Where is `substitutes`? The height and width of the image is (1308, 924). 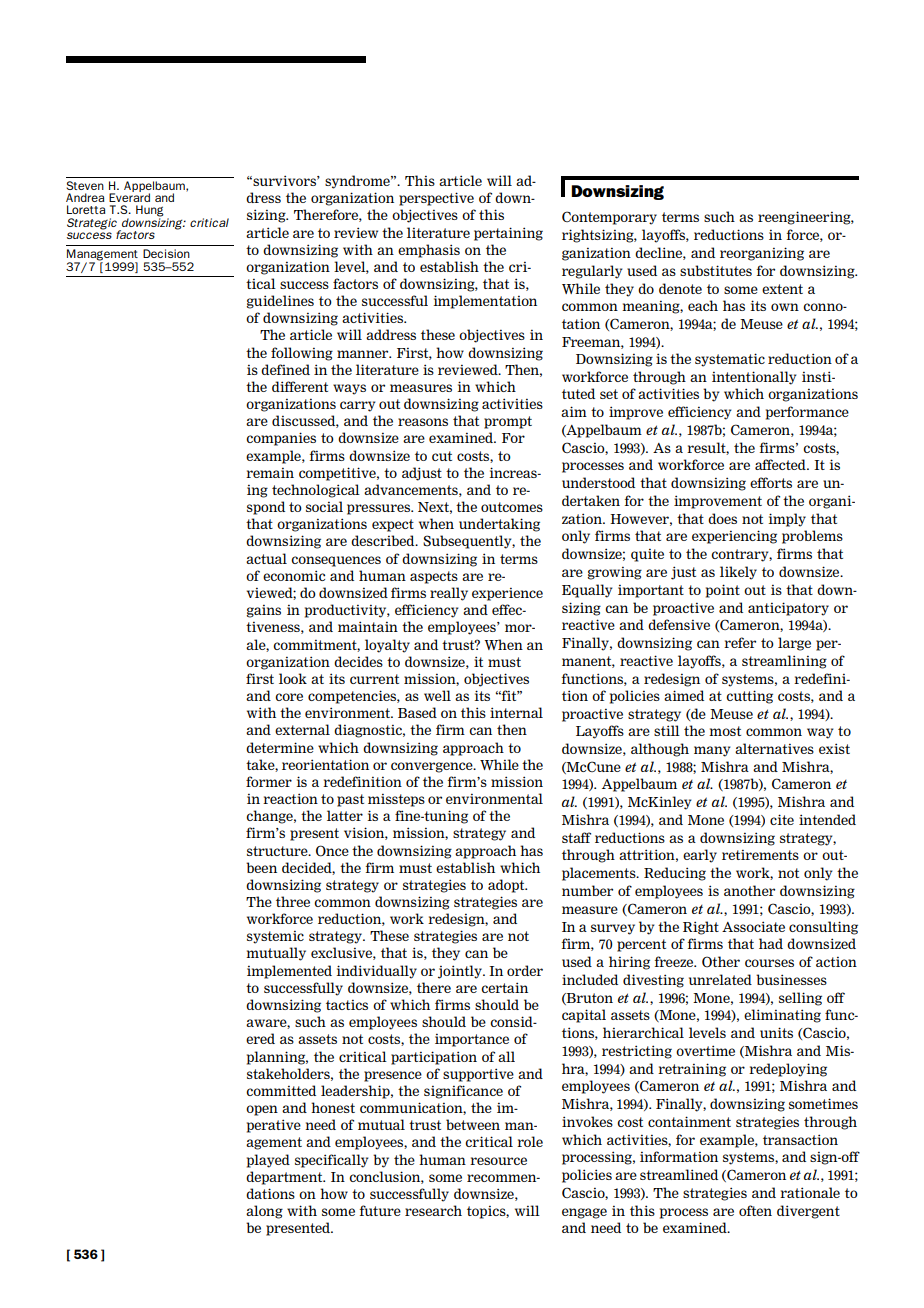 substitutes is located at coordinates (716, 270).
